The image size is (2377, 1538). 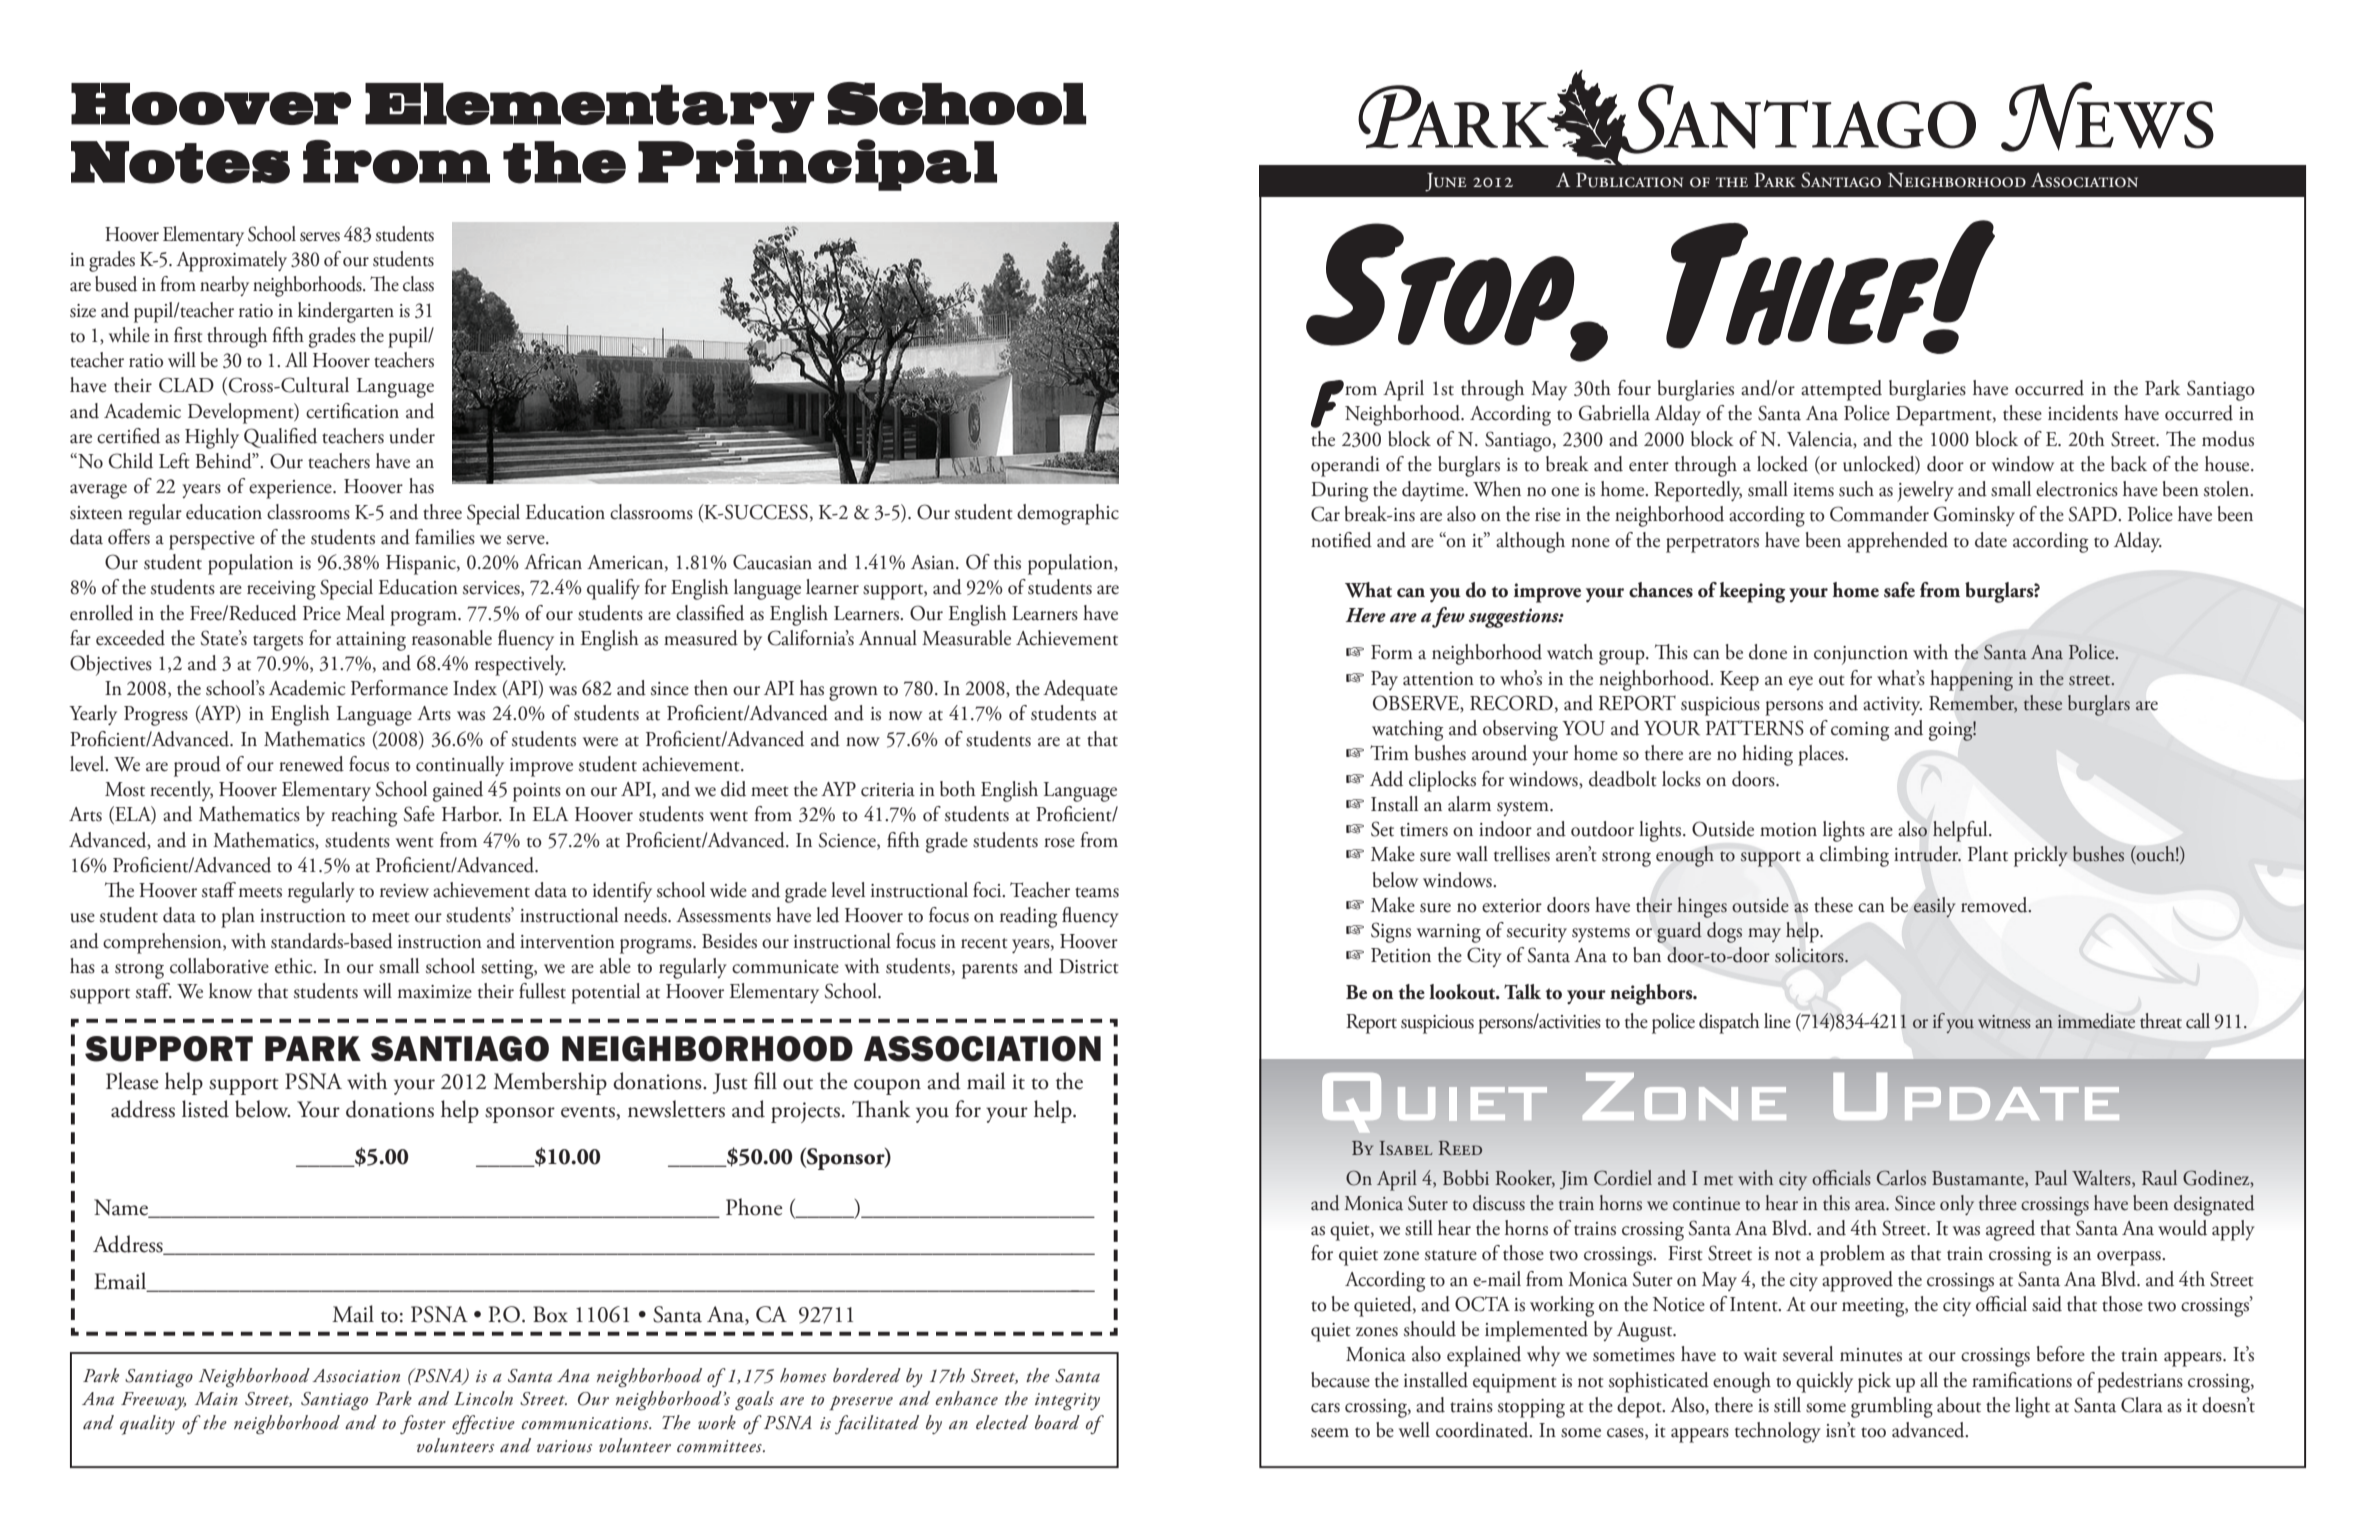 What do you see at coordinates (180, 162) in the screenshot?
I see `Notes` at bounding box center [180, 162].
